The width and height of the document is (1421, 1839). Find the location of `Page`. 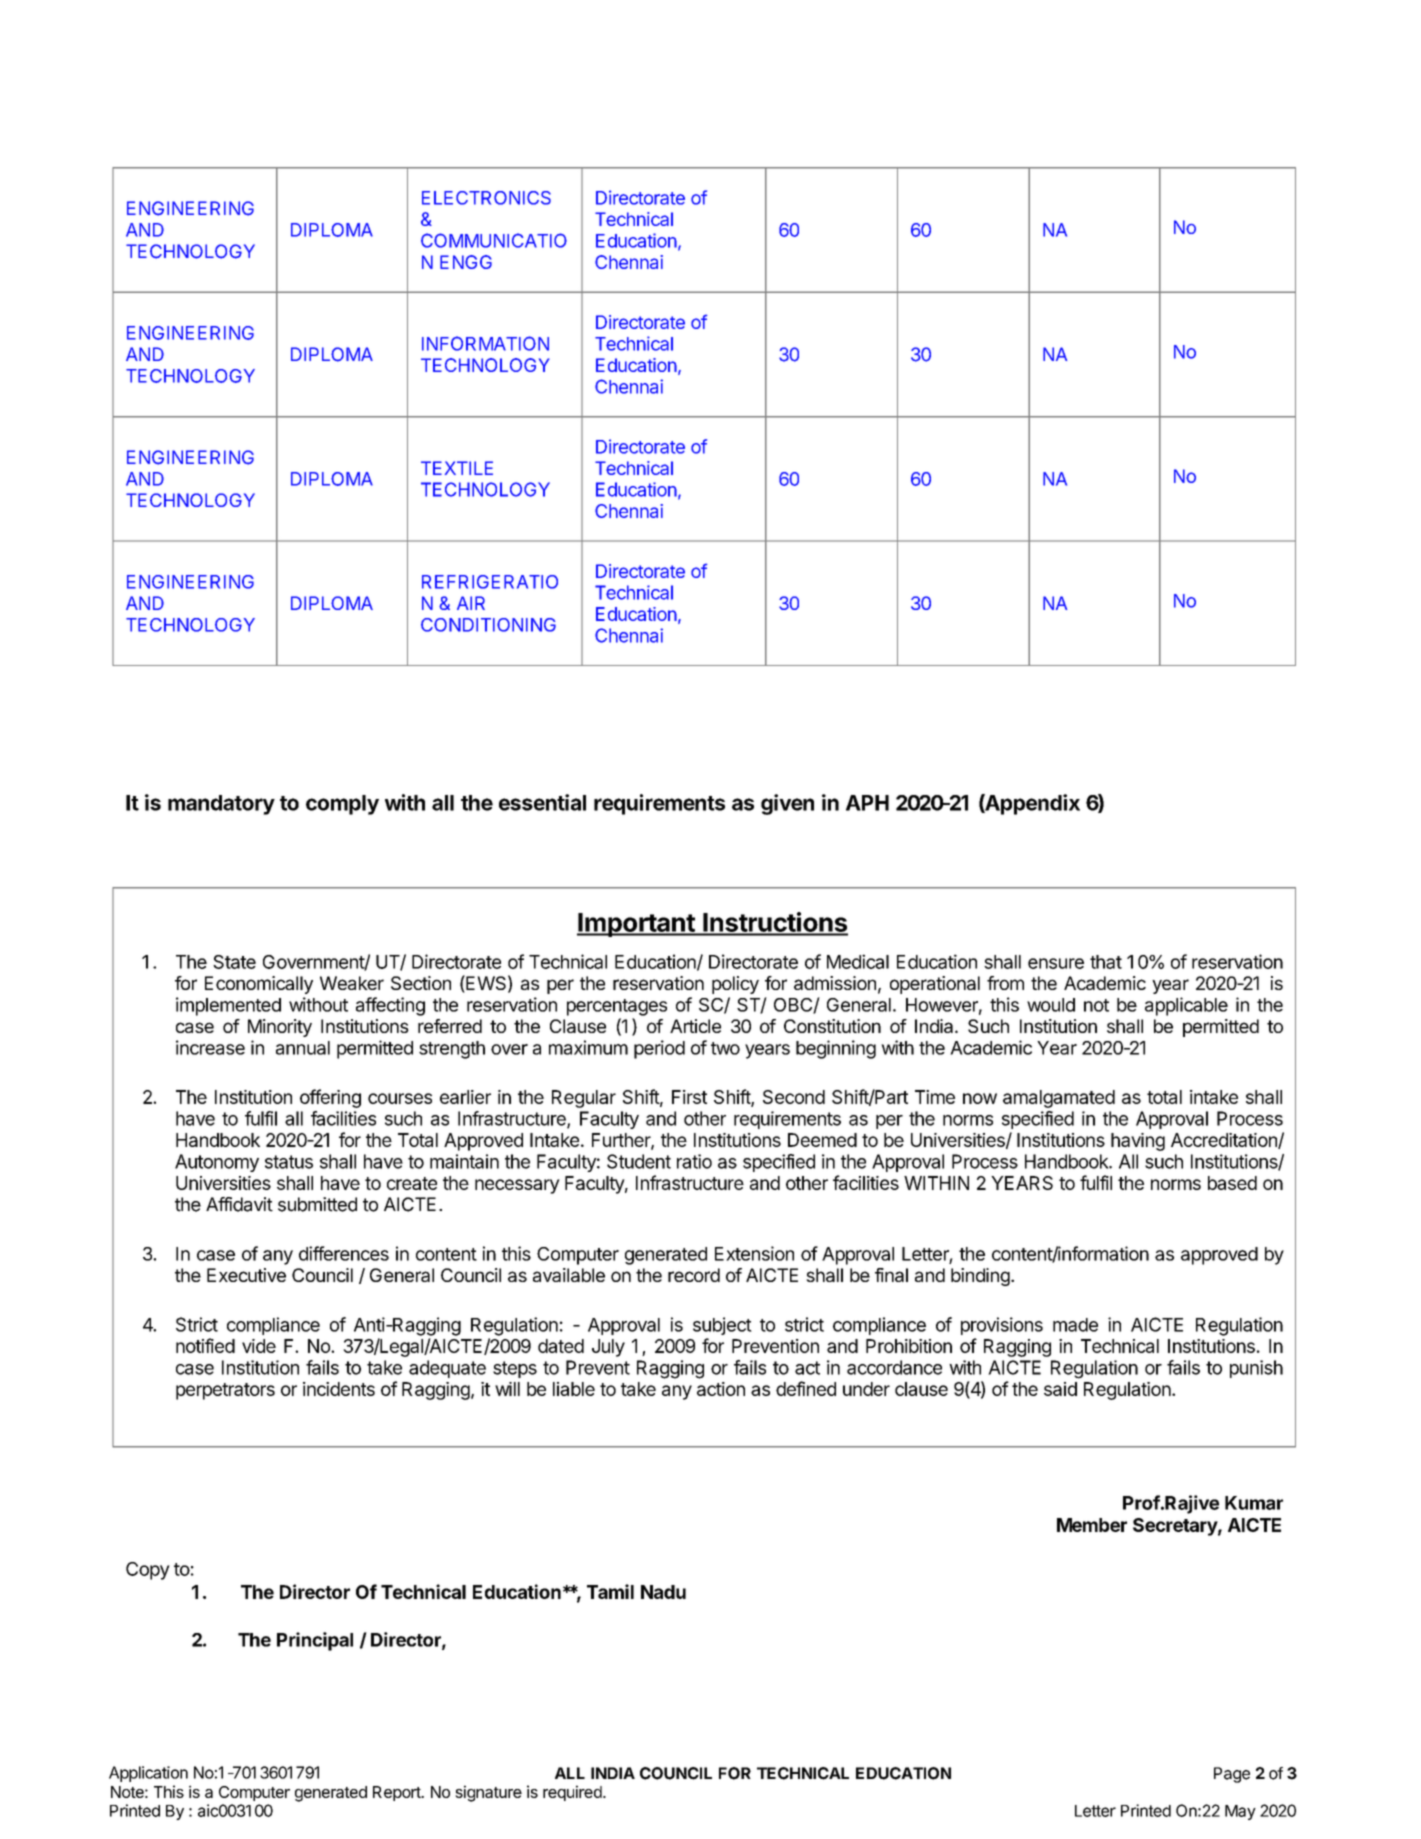

Page is located at coordinates (1232, 1775).
